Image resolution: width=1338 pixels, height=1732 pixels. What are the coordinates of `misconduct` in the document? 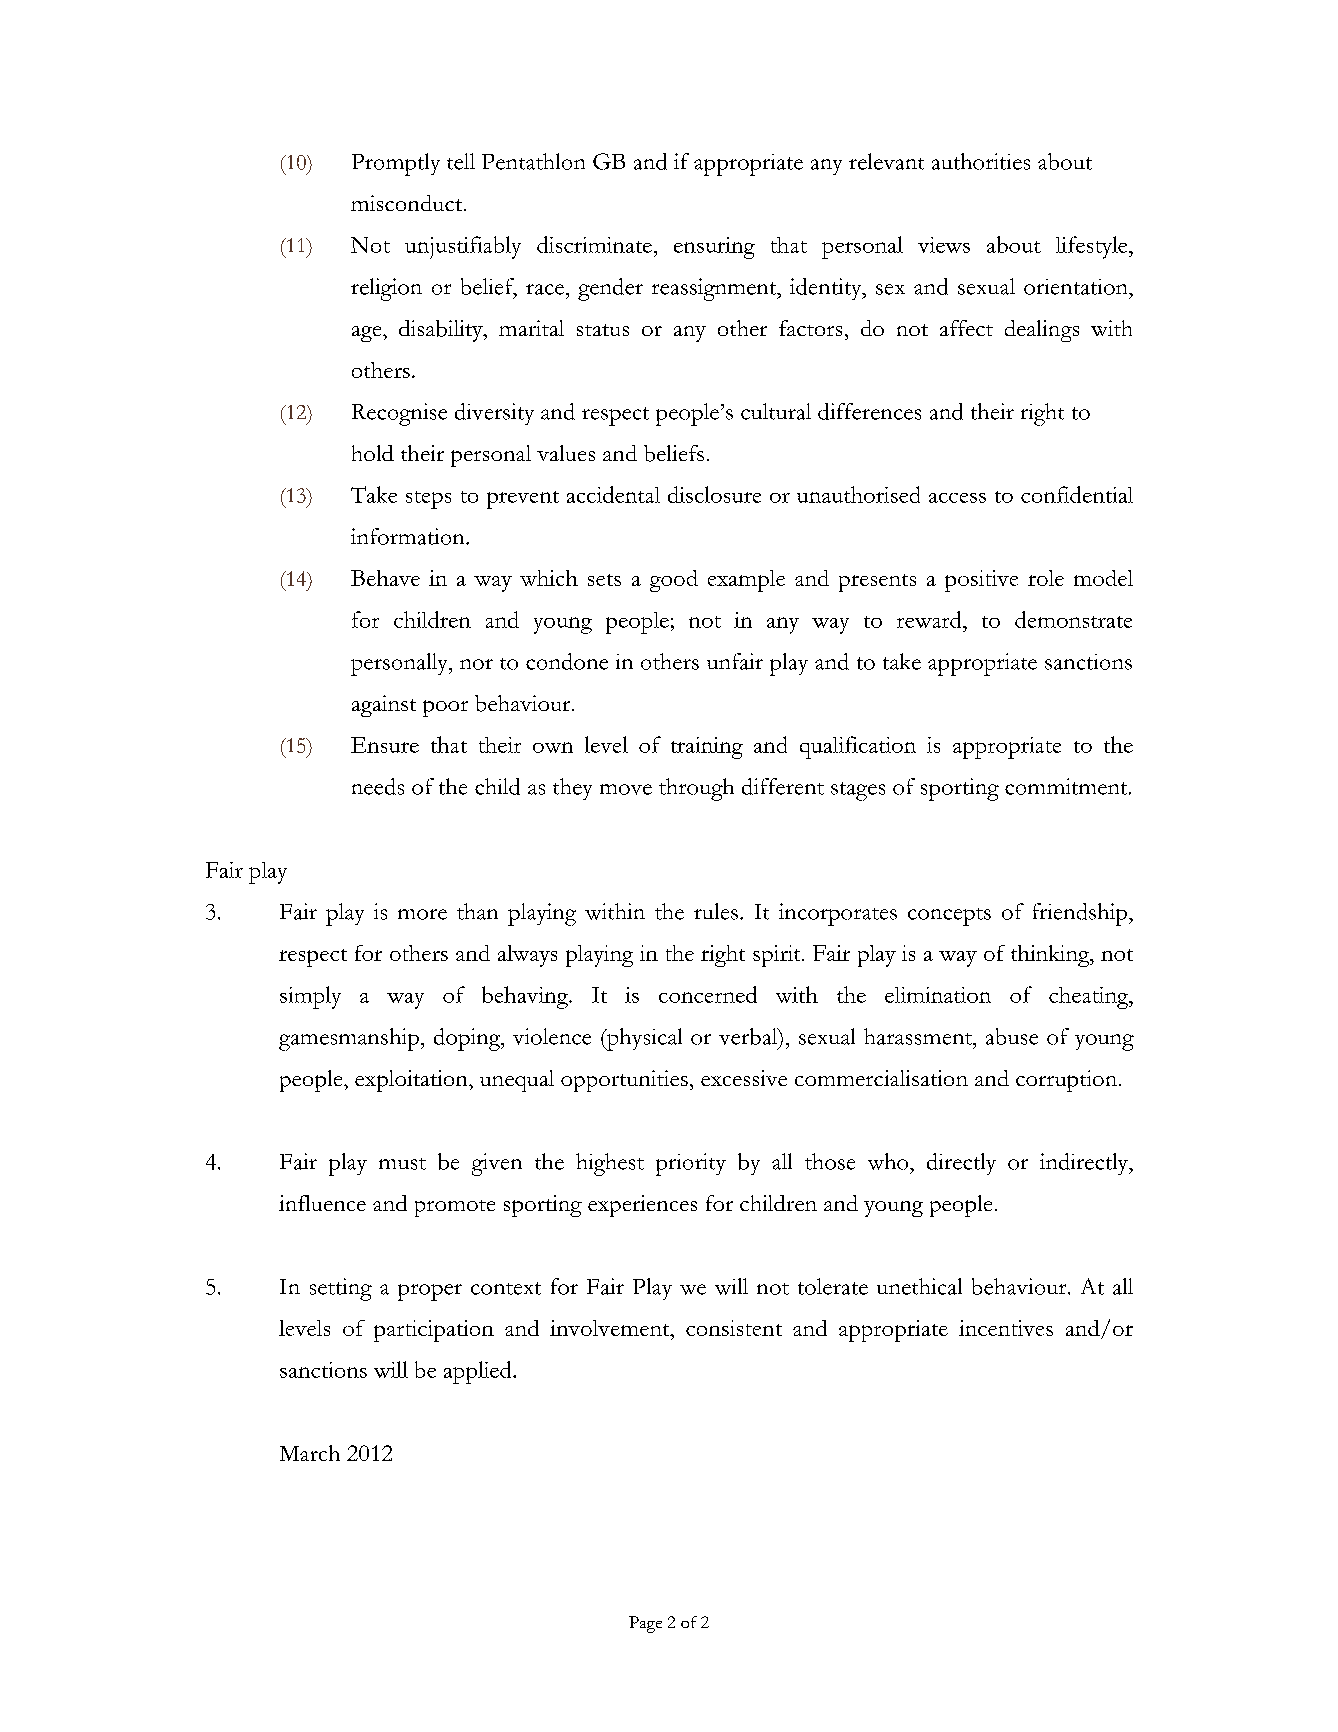 It's located at (406, 203).
